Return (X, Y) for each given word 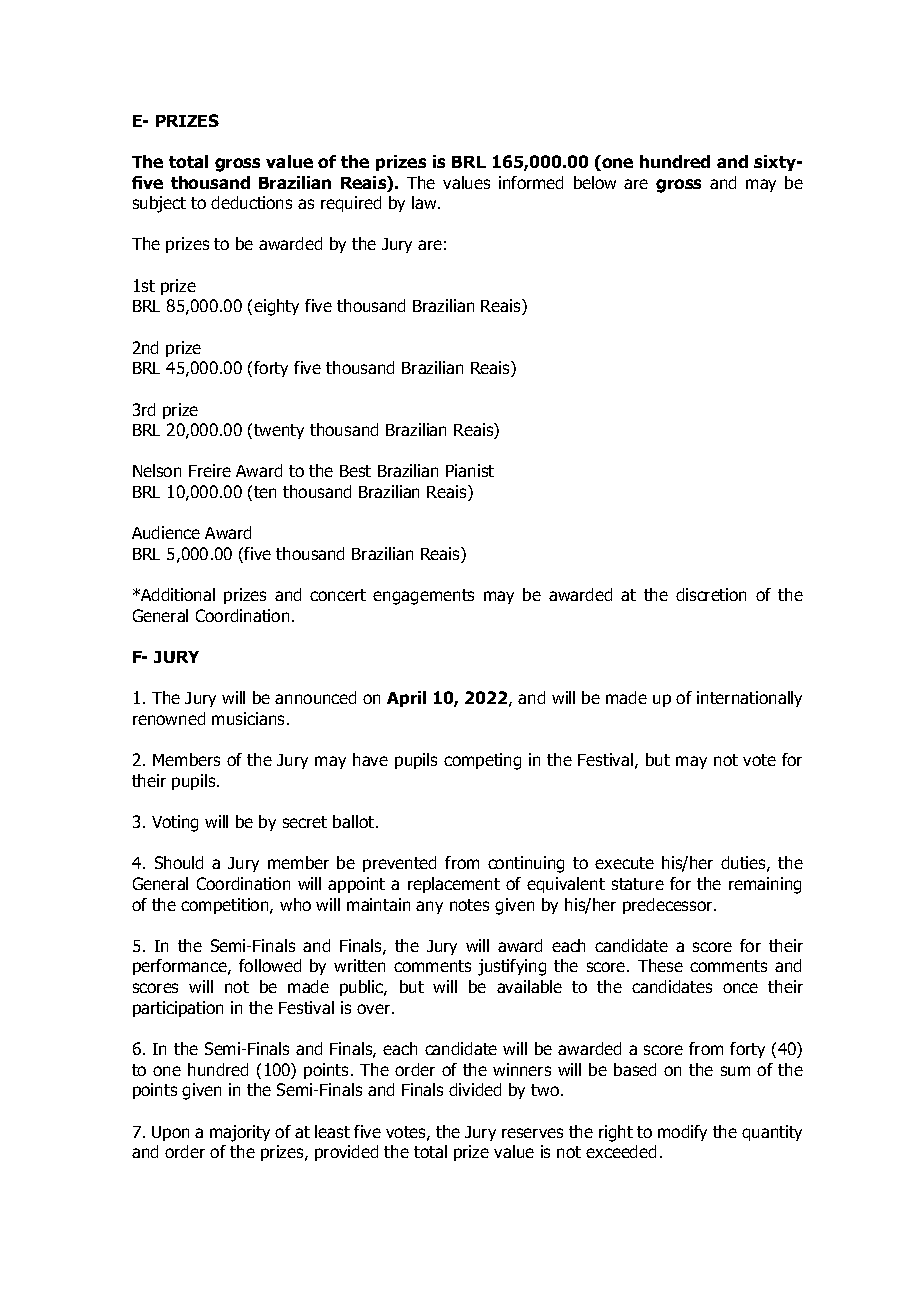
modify (682, 1133)
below (595, 182)
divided (475, 1089)
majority (240, 1133)
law (425, 202)
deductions (251, 202)
